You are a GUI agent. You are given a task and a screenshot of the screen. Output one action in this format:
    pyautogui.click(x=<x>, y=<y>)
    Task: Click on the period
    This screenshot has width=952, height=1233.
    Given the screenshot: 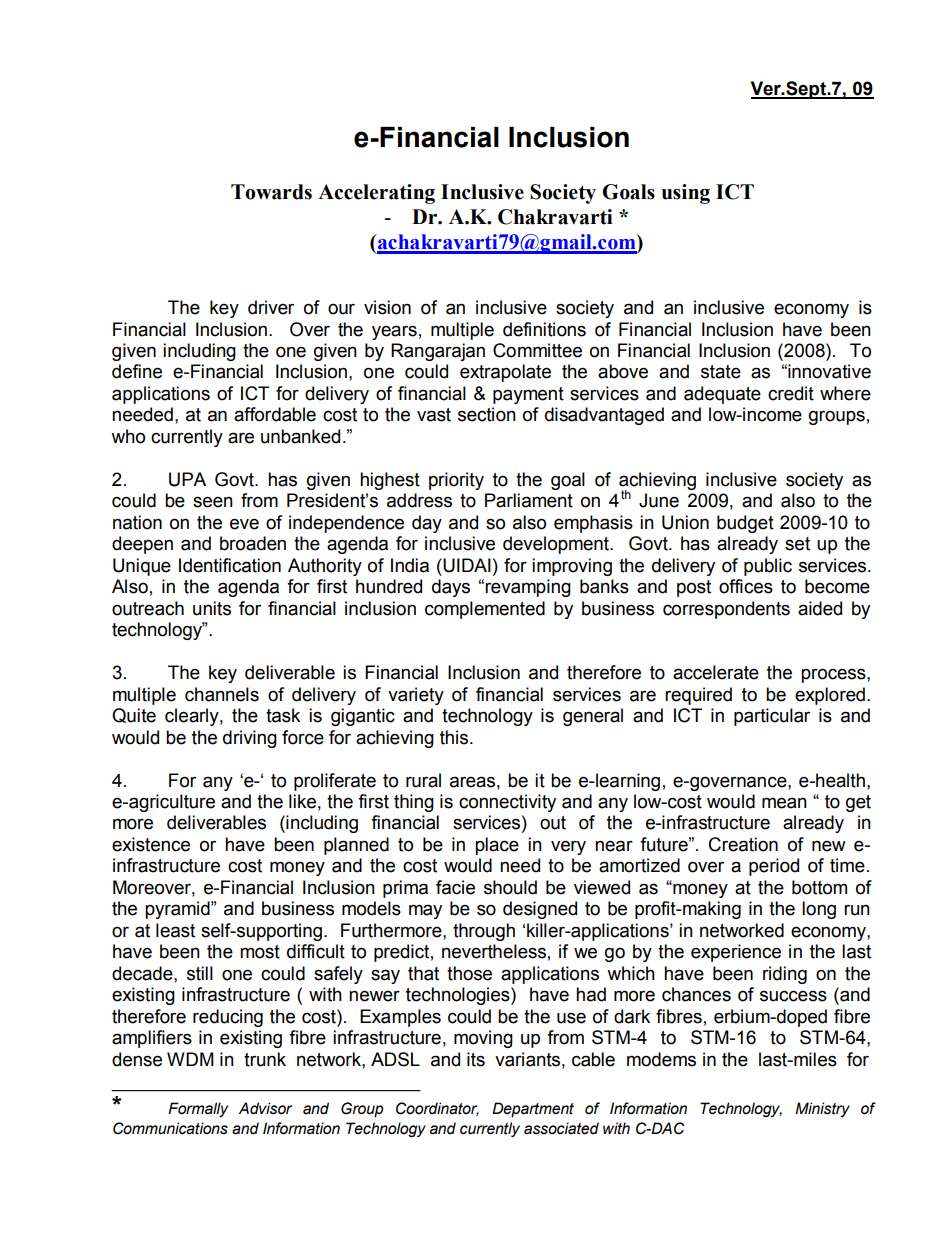 What is the action you would take?
    pyautogui.click(x=774, y=867)
